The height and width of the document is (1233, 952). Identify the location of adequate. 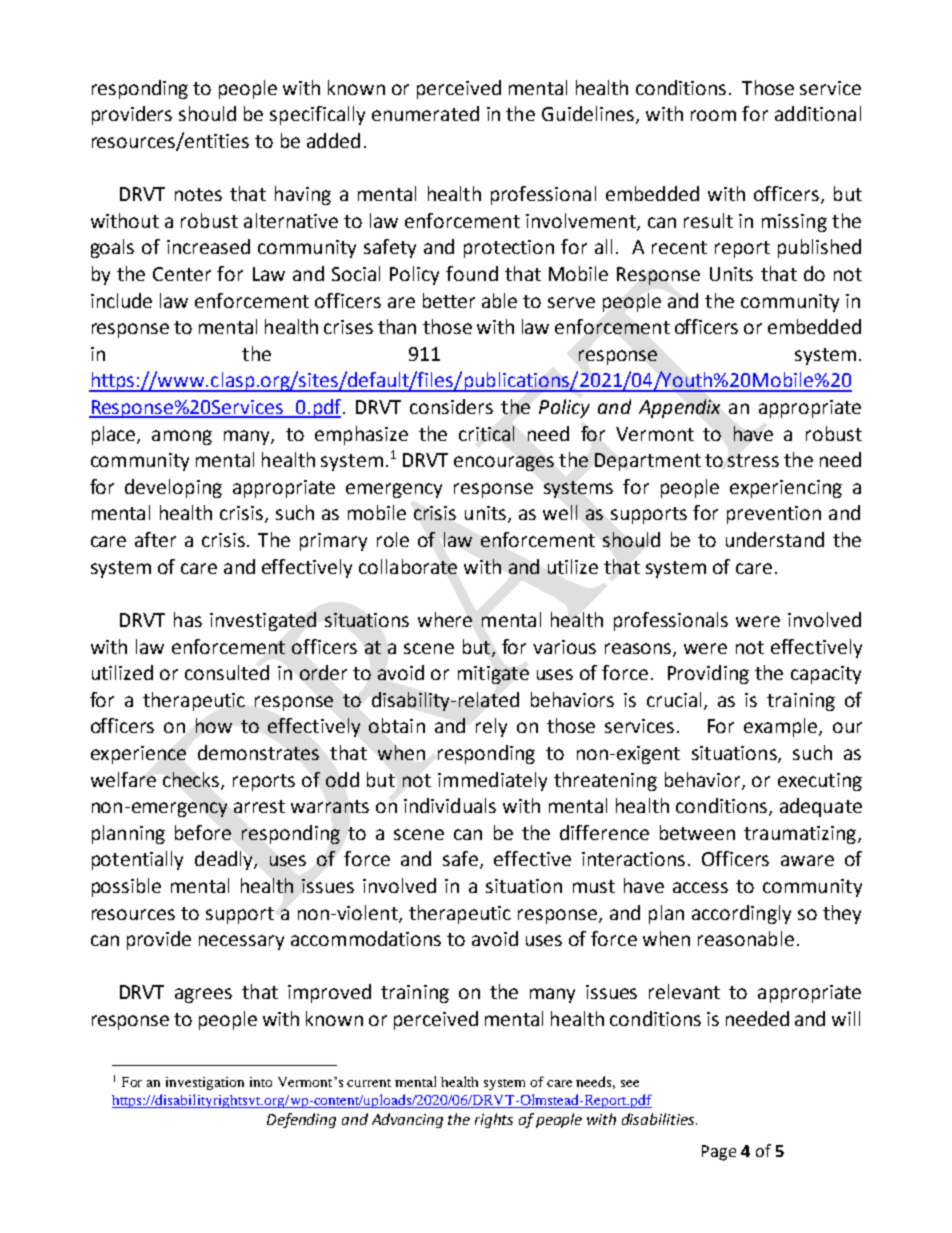
(821, 807).
